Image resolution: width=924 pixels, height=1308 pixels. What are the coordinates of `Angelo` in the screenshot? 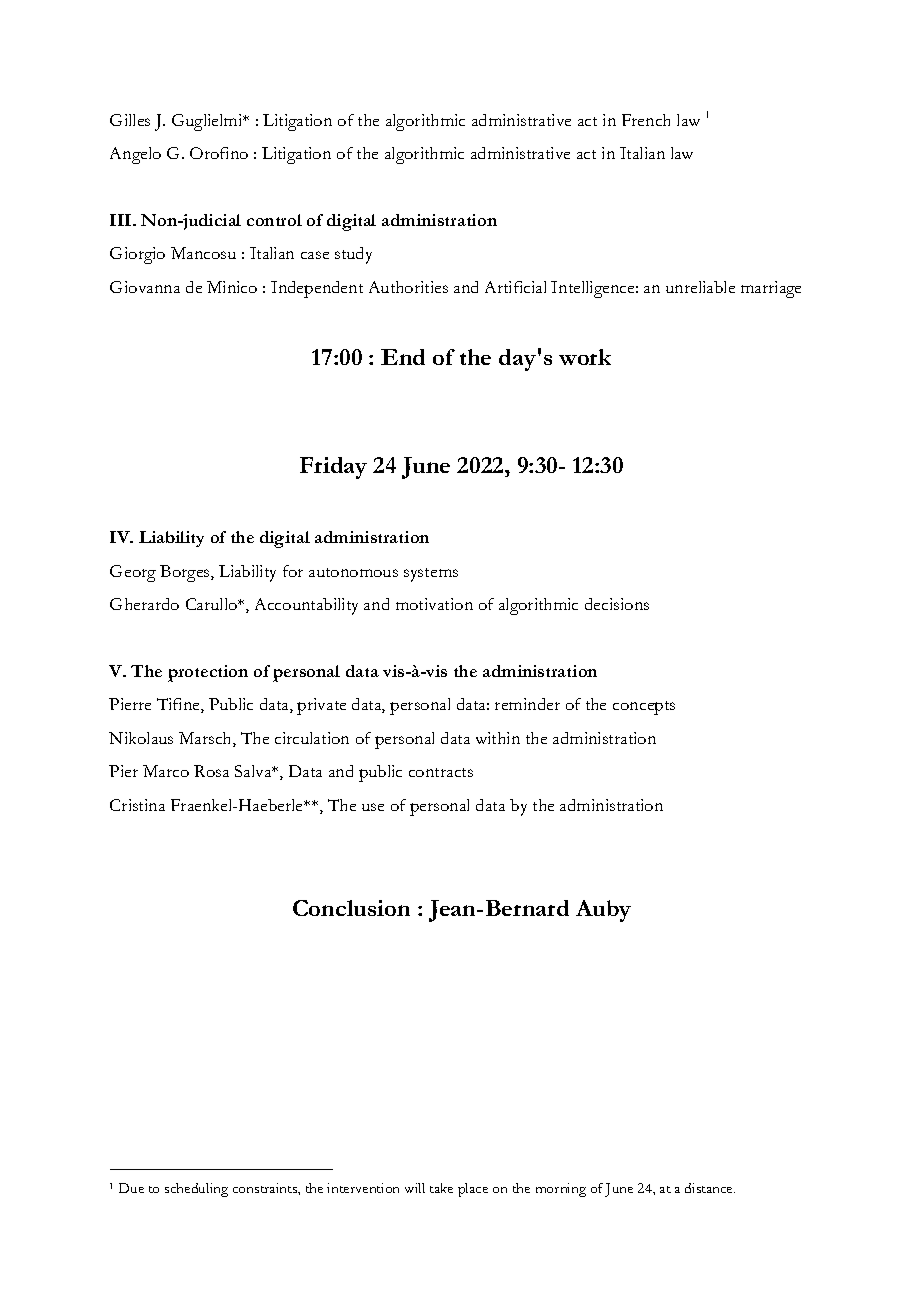 It's located at (135, 155).
